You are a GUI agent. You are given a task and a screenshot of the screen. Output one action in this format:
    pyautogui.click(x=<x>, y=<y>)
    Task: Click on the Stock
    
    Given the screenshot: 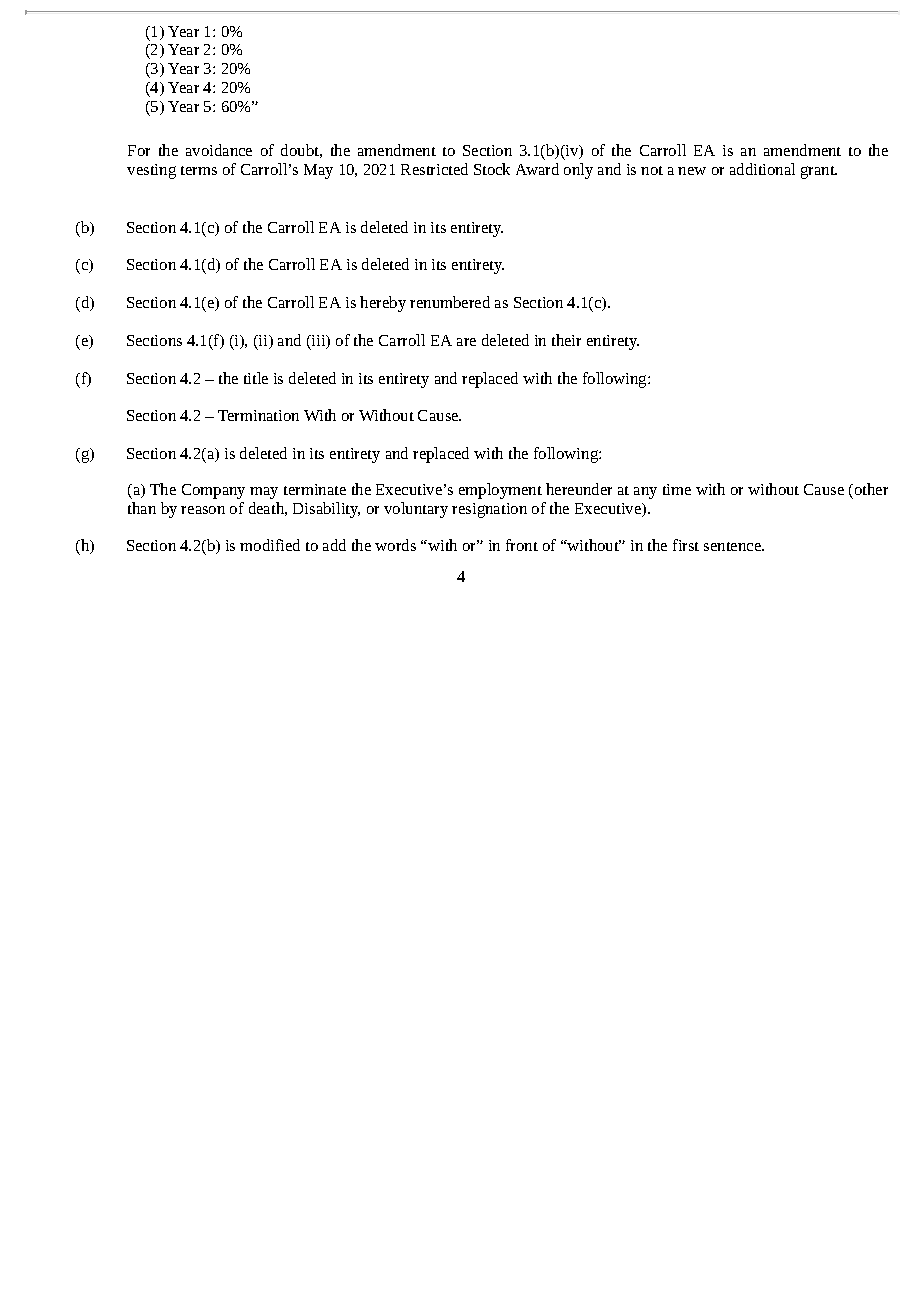 What is the action you would take?
    pyautogui.click(x=492, y=169)
